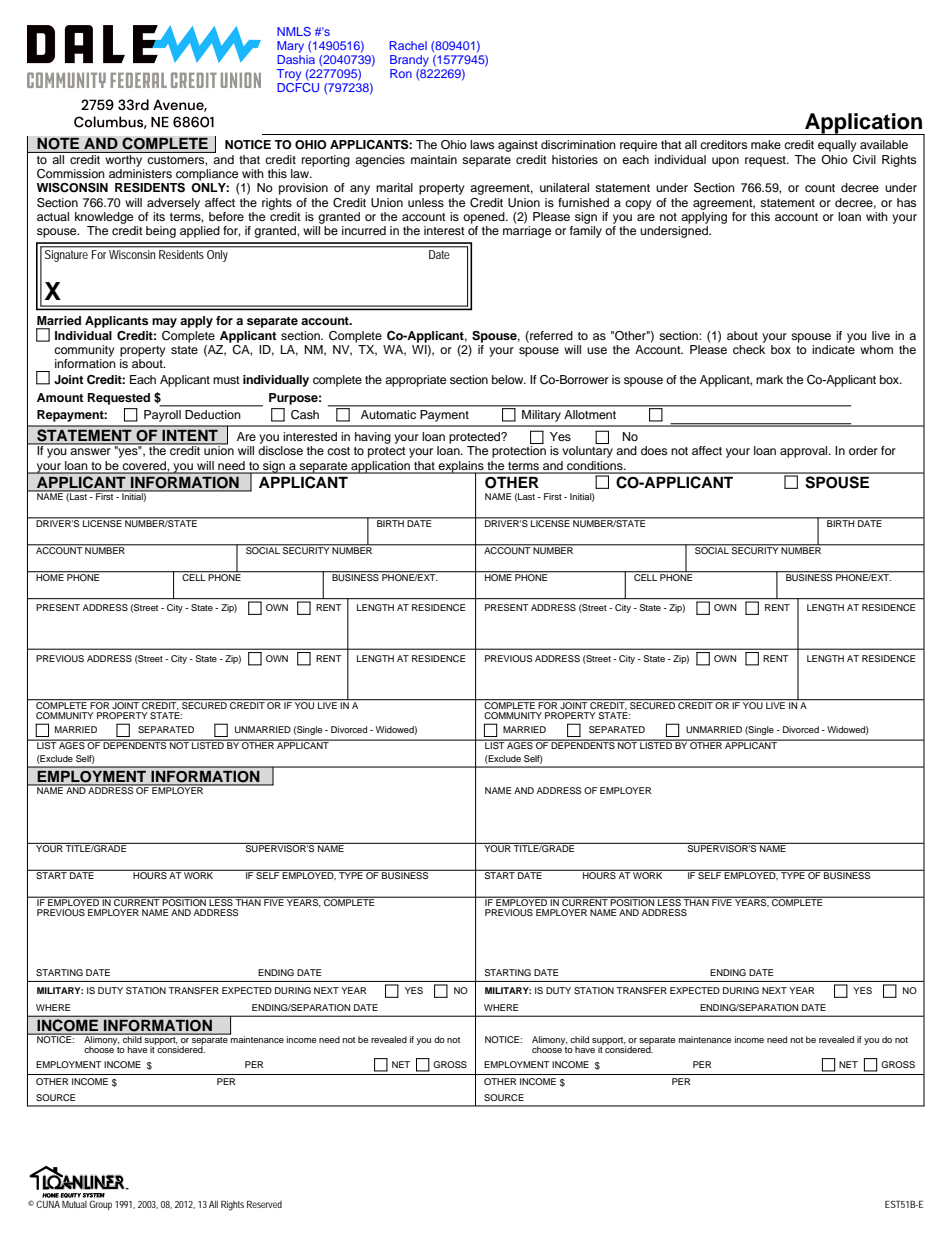 Image resolution: width=952 pixels, height=1233 pixels. What do you see at coordinates (90, 451) in the screenshot?
I see `answer` at bounding box center [90, 451].
